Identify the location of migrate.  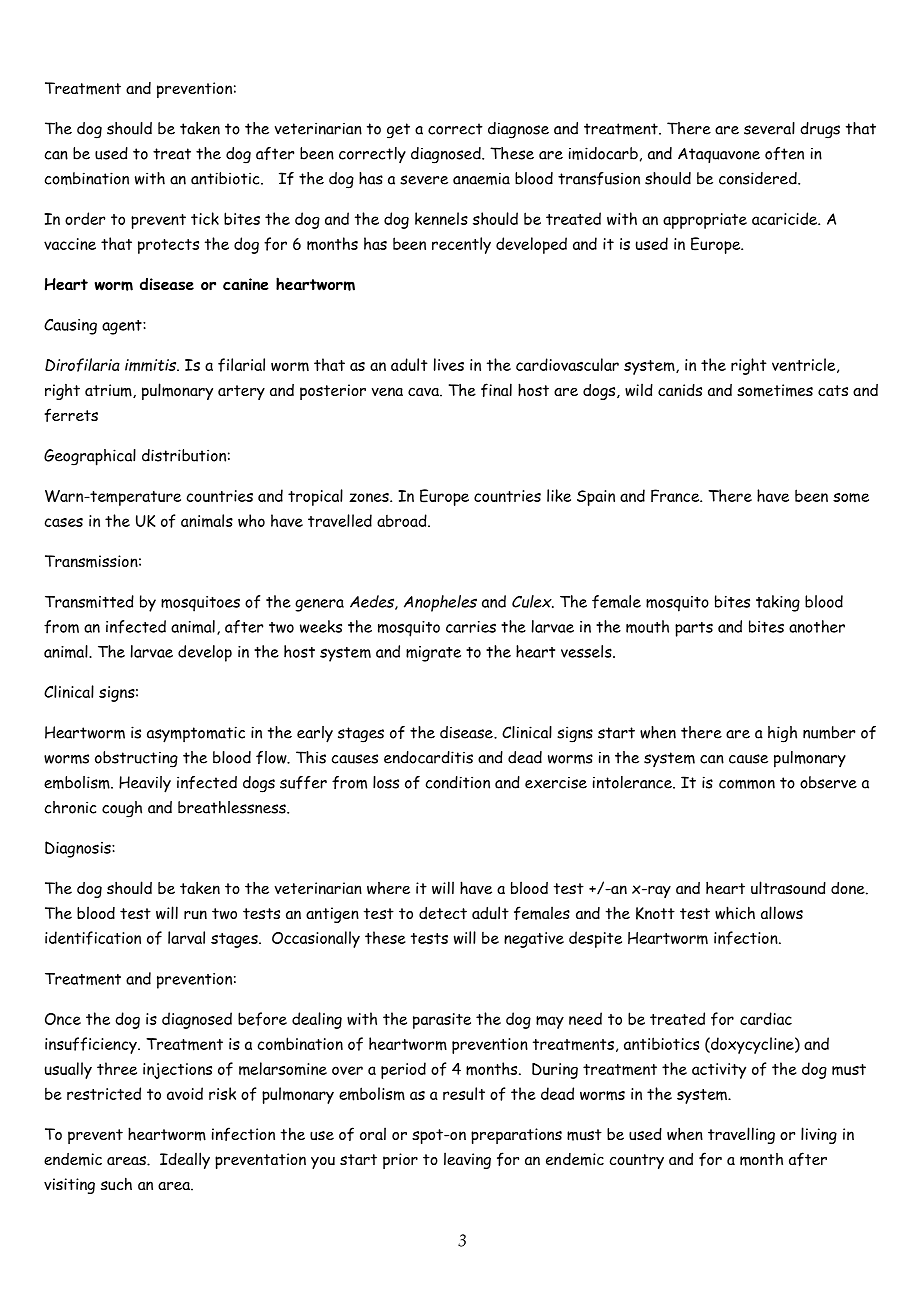
(433, 654).
